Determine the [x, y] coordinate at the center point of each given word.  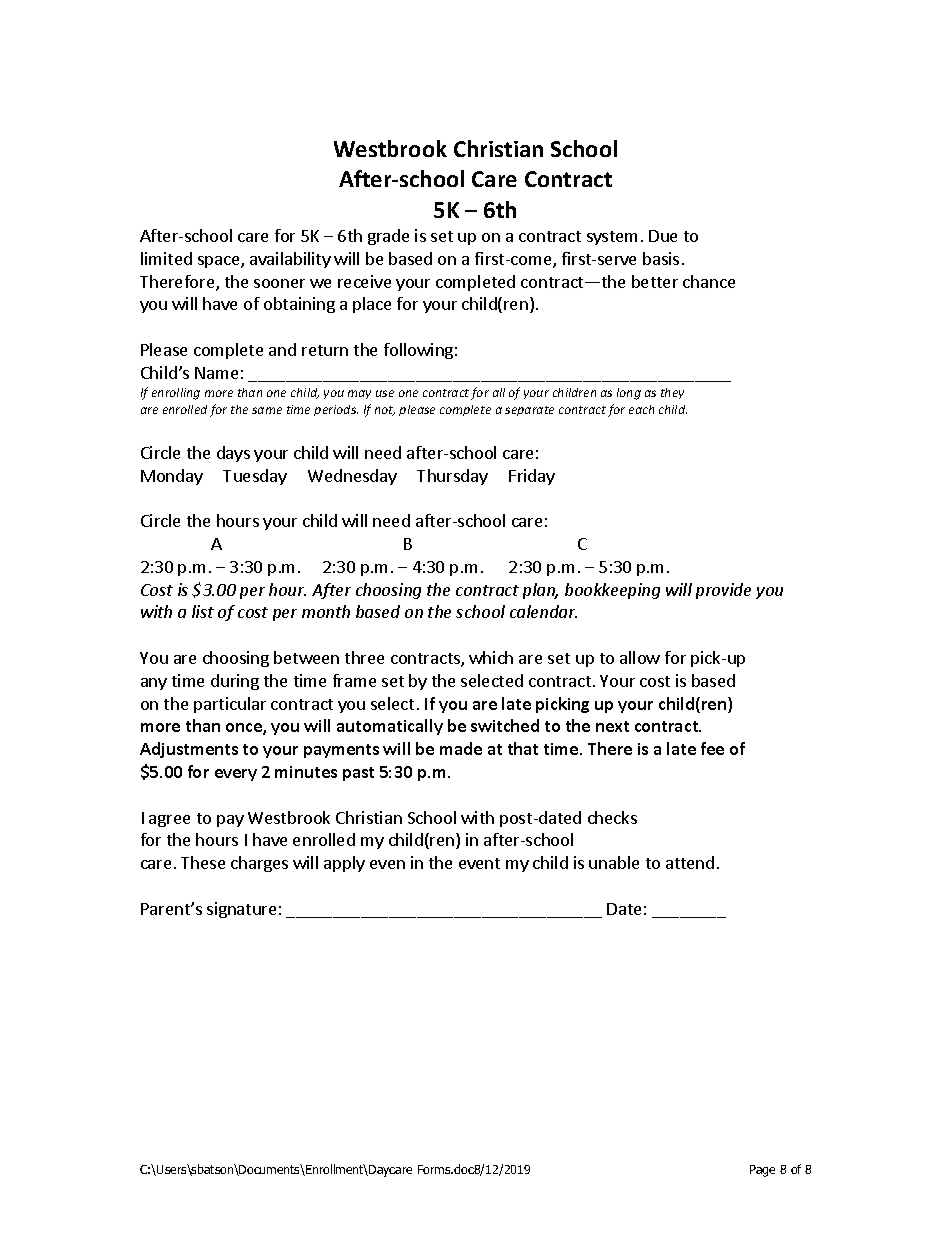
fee [712, 748]
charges [259, 864]
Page [762, 1171]
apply [344, 864]
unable [614, 862]
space [220, 262]
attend [690, 862]
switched [505, 725]
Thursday [452, 477]
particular [230, 705]
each [641, 409]
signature [241, 910]
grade [388, 237]
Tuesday [255, 477]
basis [661, 258]
